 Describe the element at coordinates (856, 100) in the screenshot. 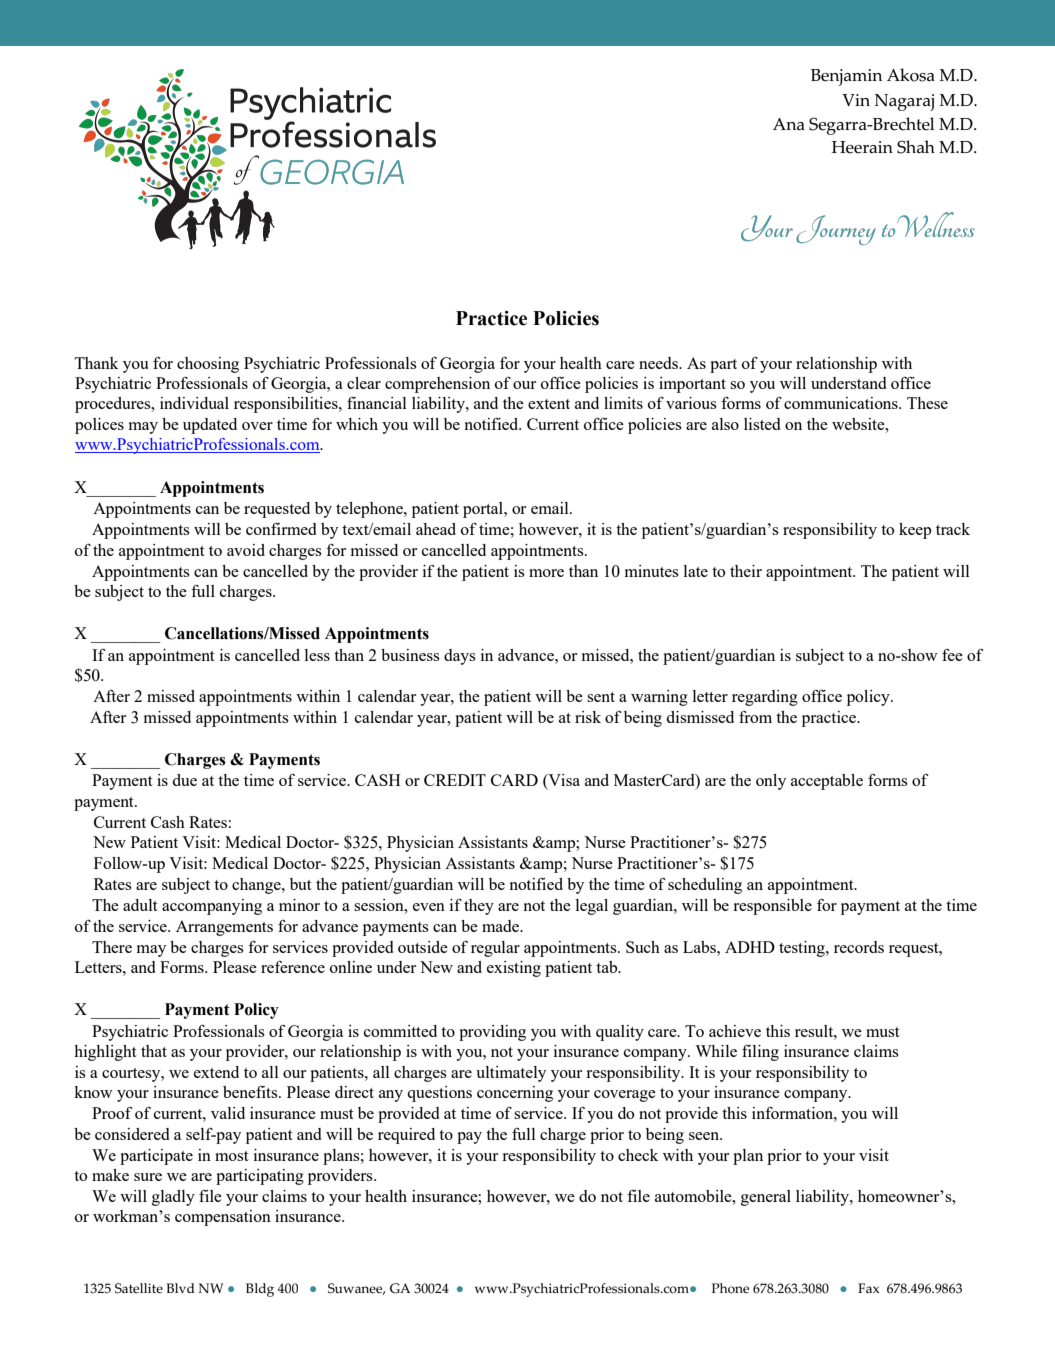

I see `Vin` at that location.
